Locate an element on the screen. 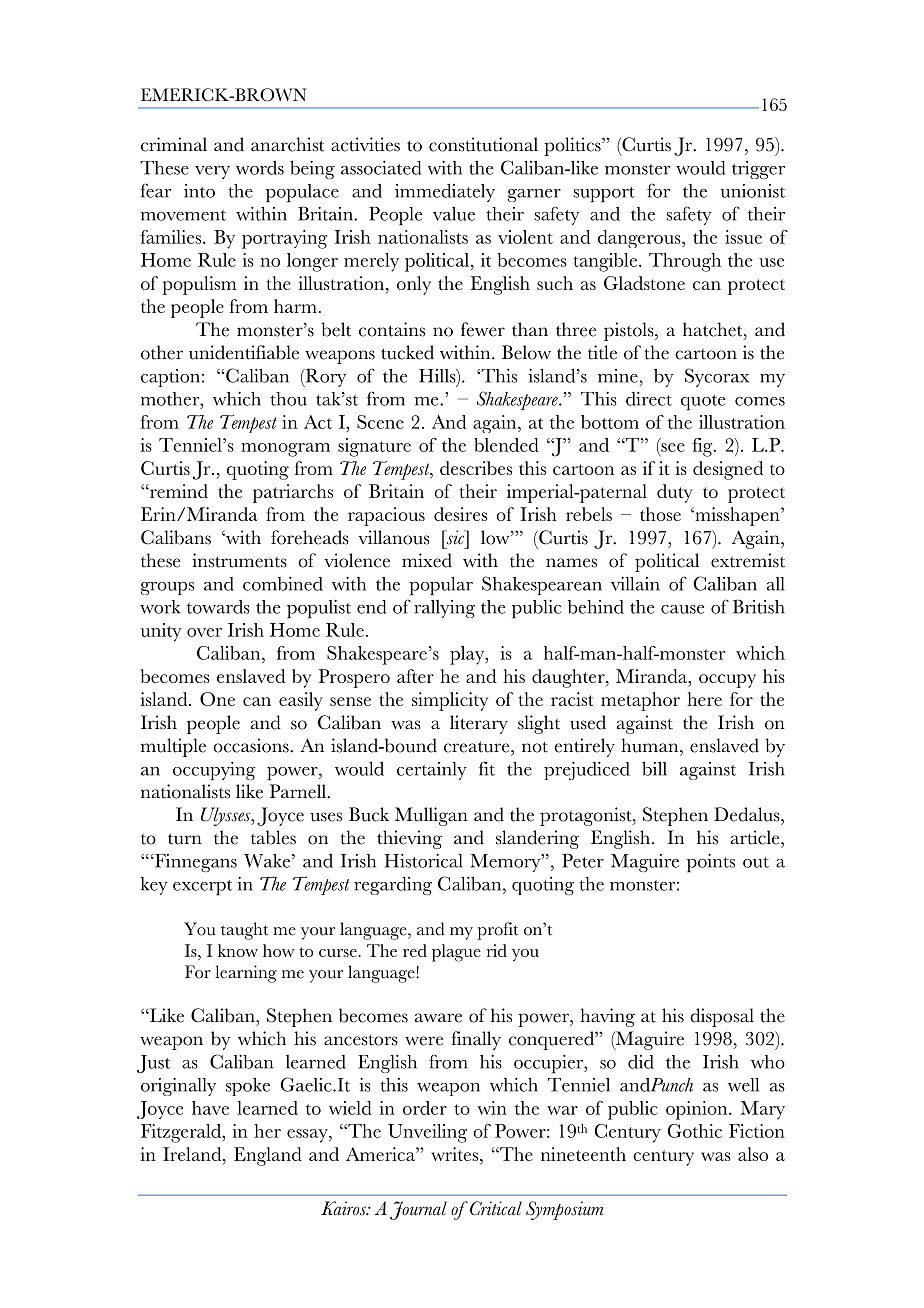  Gothic is located at coordinates (695, 1131).
